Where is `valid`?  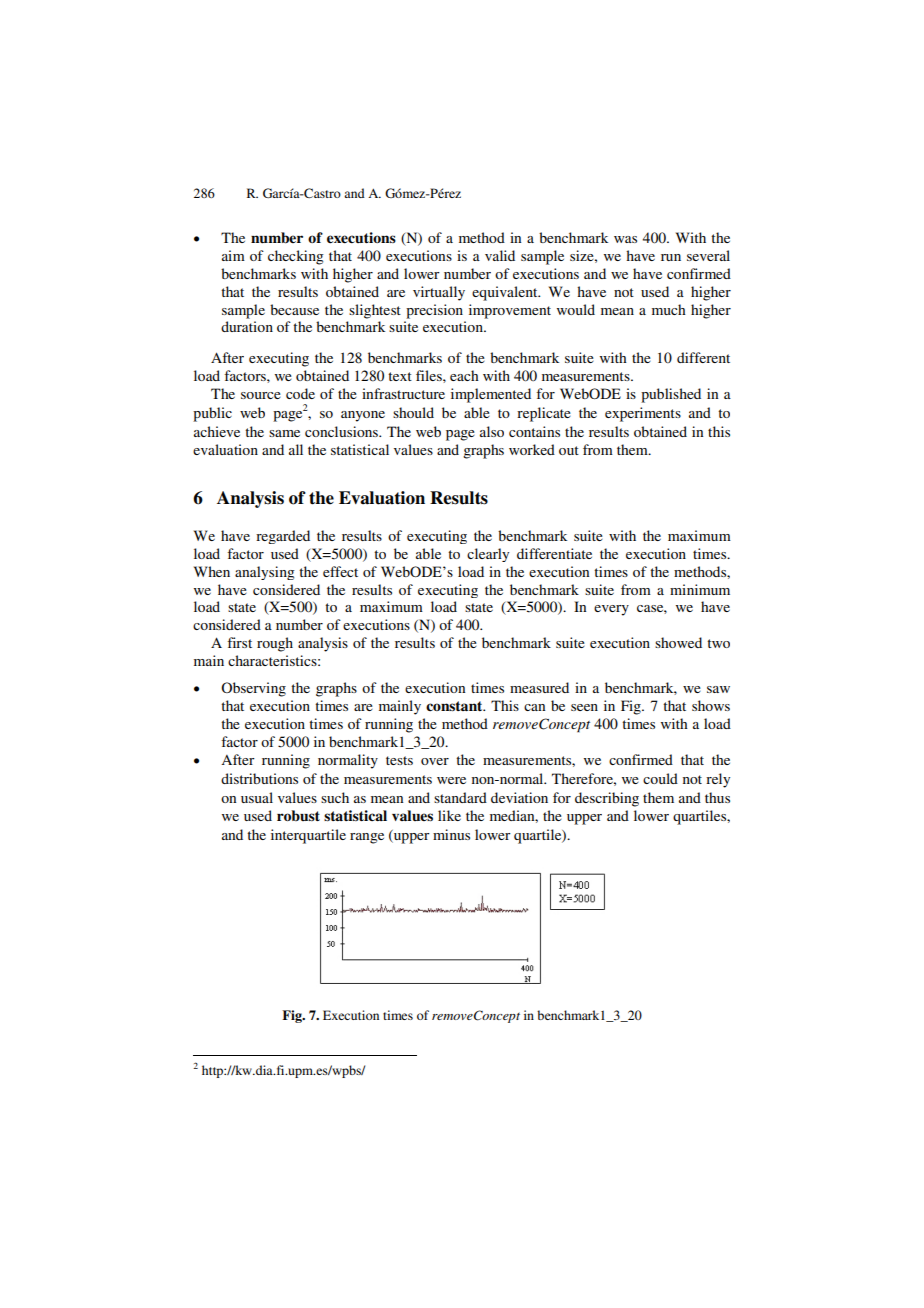
valid is located at coordinates (500, 255).
